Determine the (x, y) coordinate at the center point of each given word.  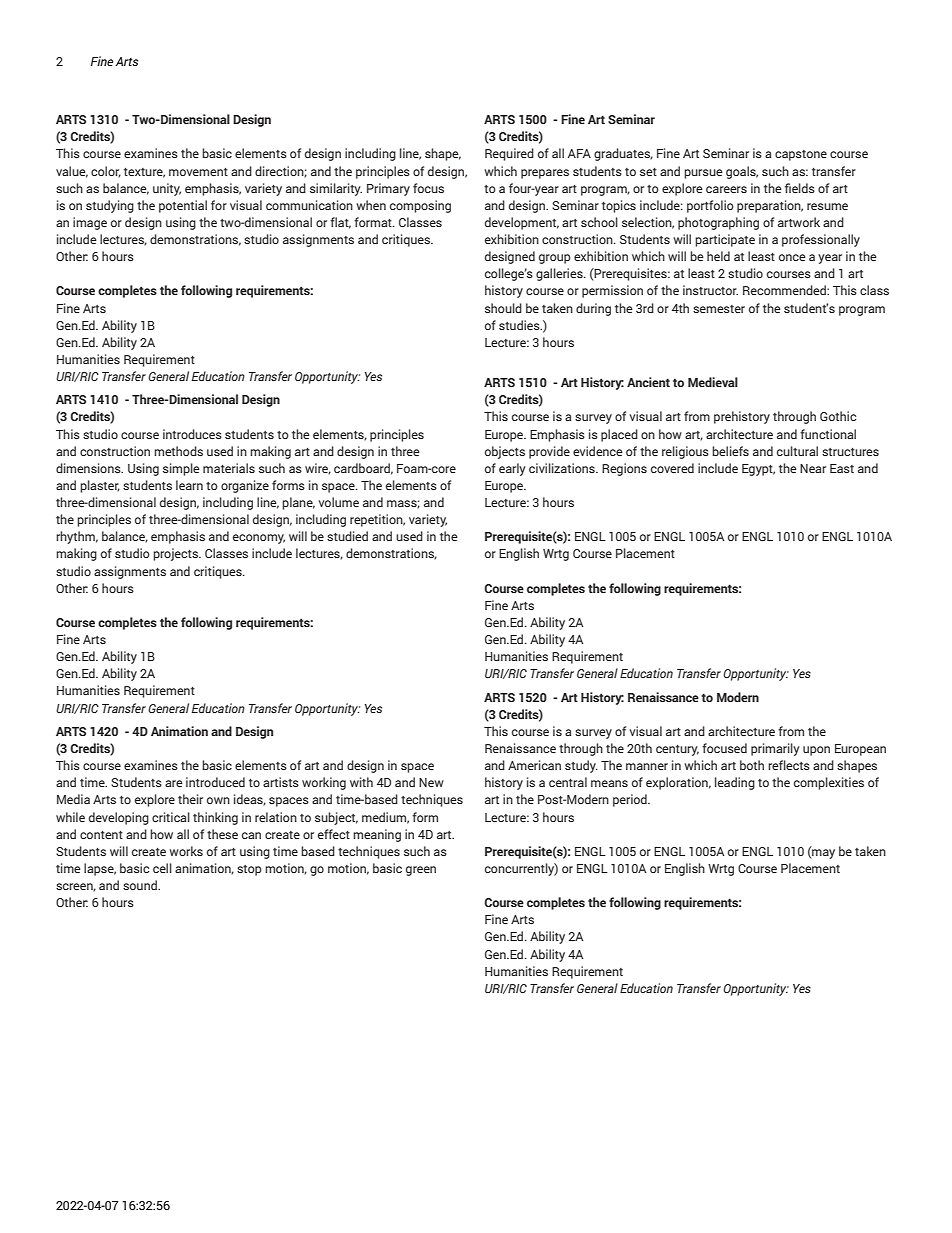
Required (509, 154)
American (534, 765)
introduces (192, 434)
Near (813, 468)
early (512, 469)
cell (162, 868)
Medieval (713, 382)
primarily (775, 749)
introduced (215, 782)
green (421, 871)
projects (176, 554)
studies (520, 325)
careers (726, 189)
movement (198, 172)
